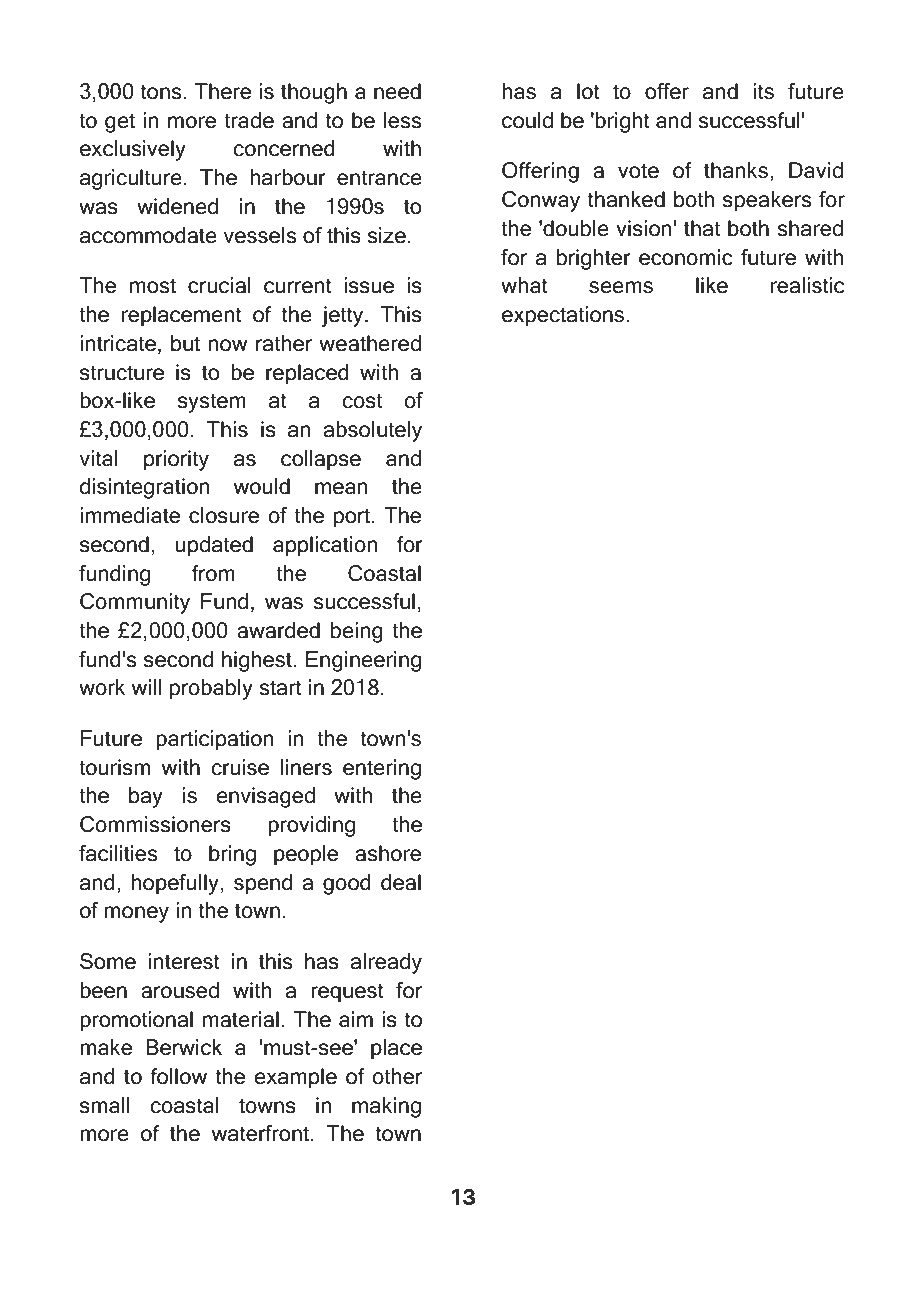 The height and width of the screenshot is (1313, 924). I want to click on its, so click(763, 91).
